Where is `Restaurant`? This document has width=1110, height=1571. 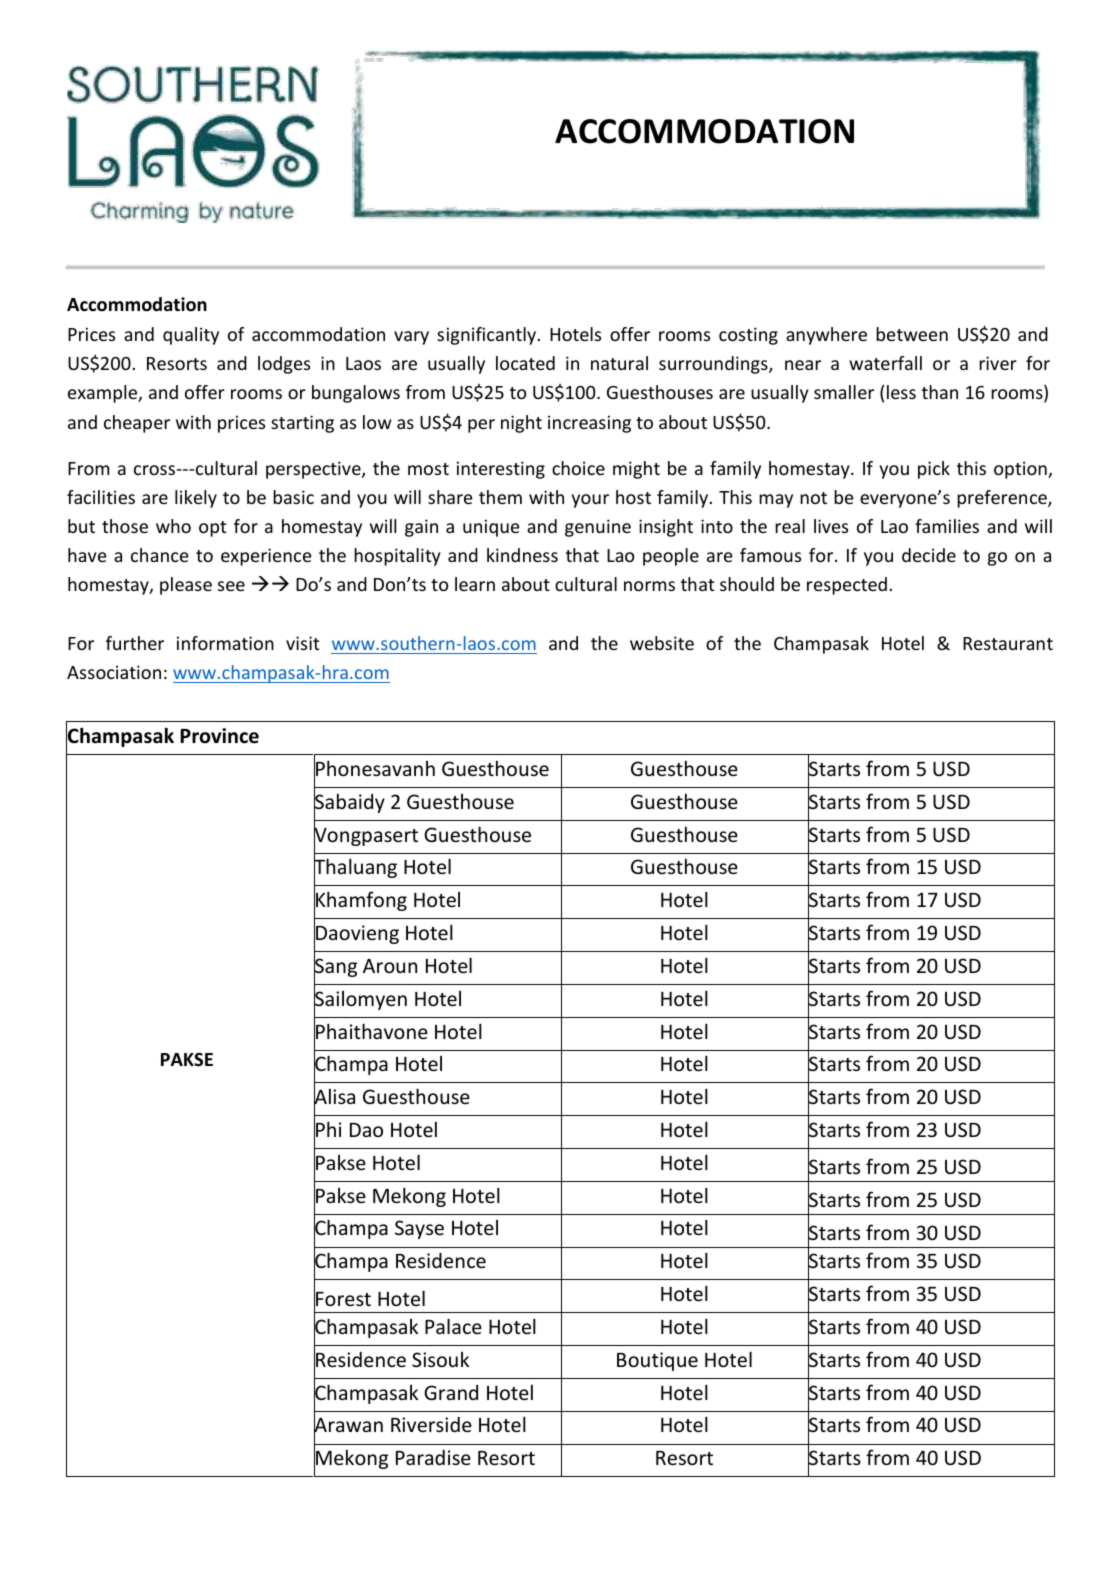 Restaurant is located at coordinates (1008, 643).
